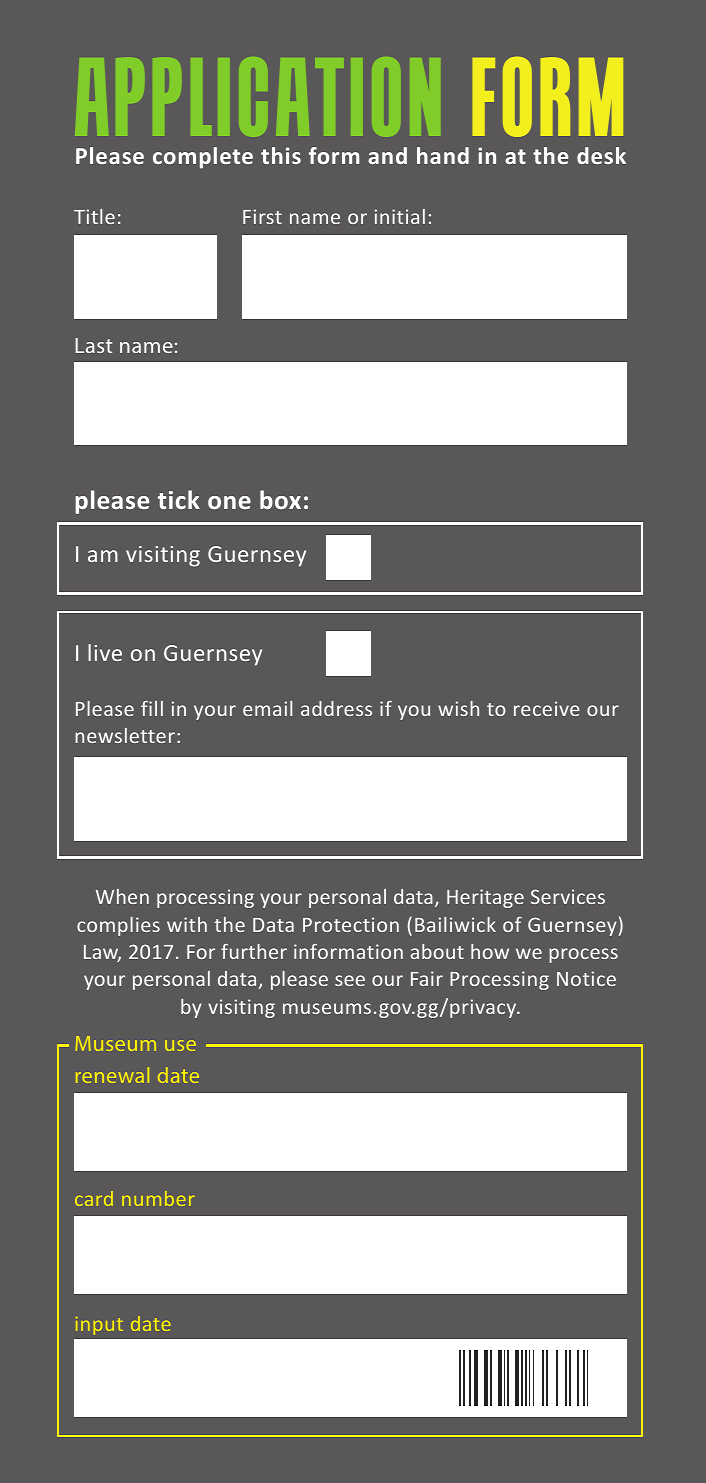 The width and height of the image is (706, 1483). I want to click on receive, so click(546, 708).
